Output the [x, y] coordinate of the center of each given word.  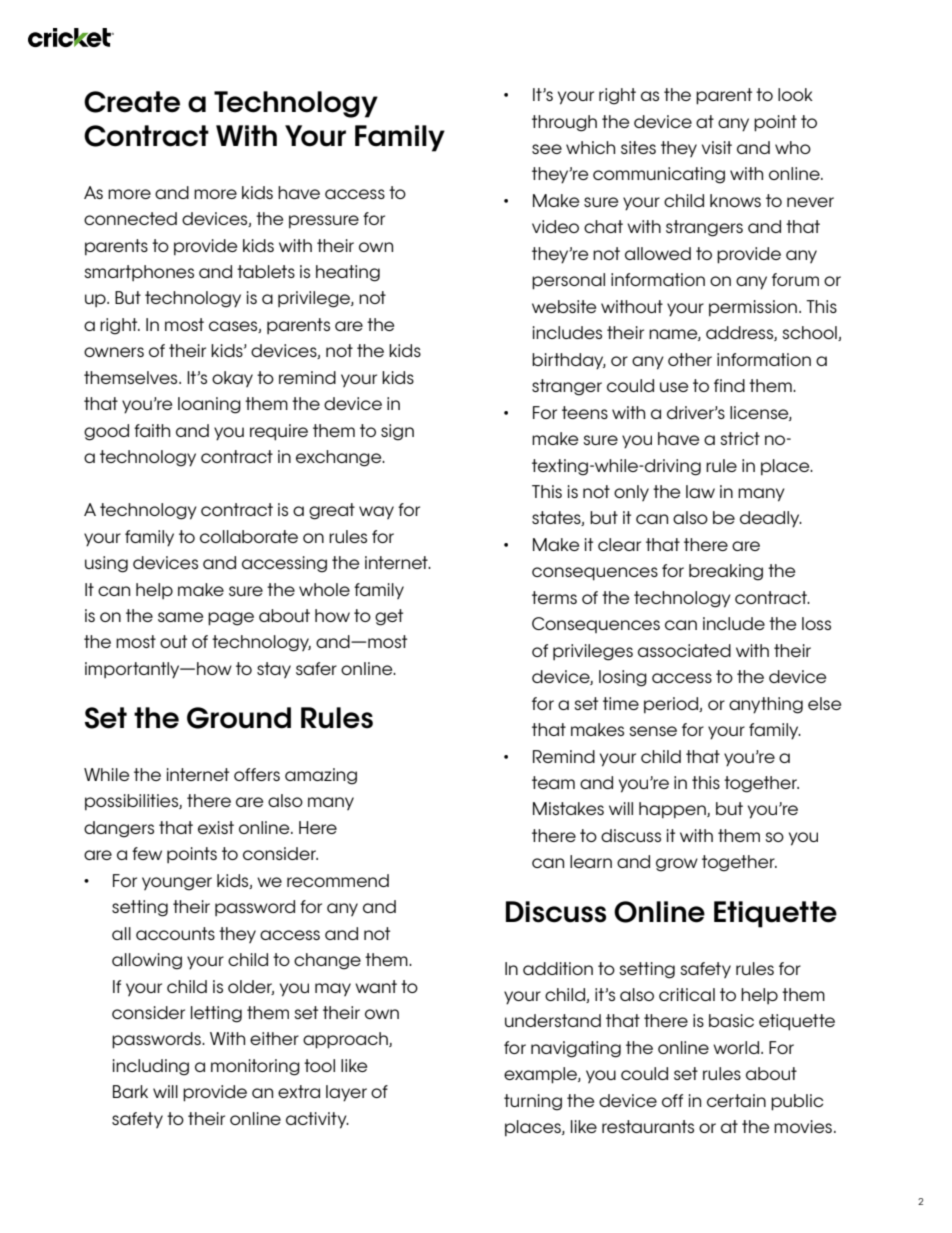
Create [132, 102]
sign [397, 432]
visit [717, 147]
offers [257, 774]
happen [673, 810]
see [547, 149]
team [553, 782]
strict [740, 438]
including [151, 1067]
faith [152, 430]
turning [533, 1102]
